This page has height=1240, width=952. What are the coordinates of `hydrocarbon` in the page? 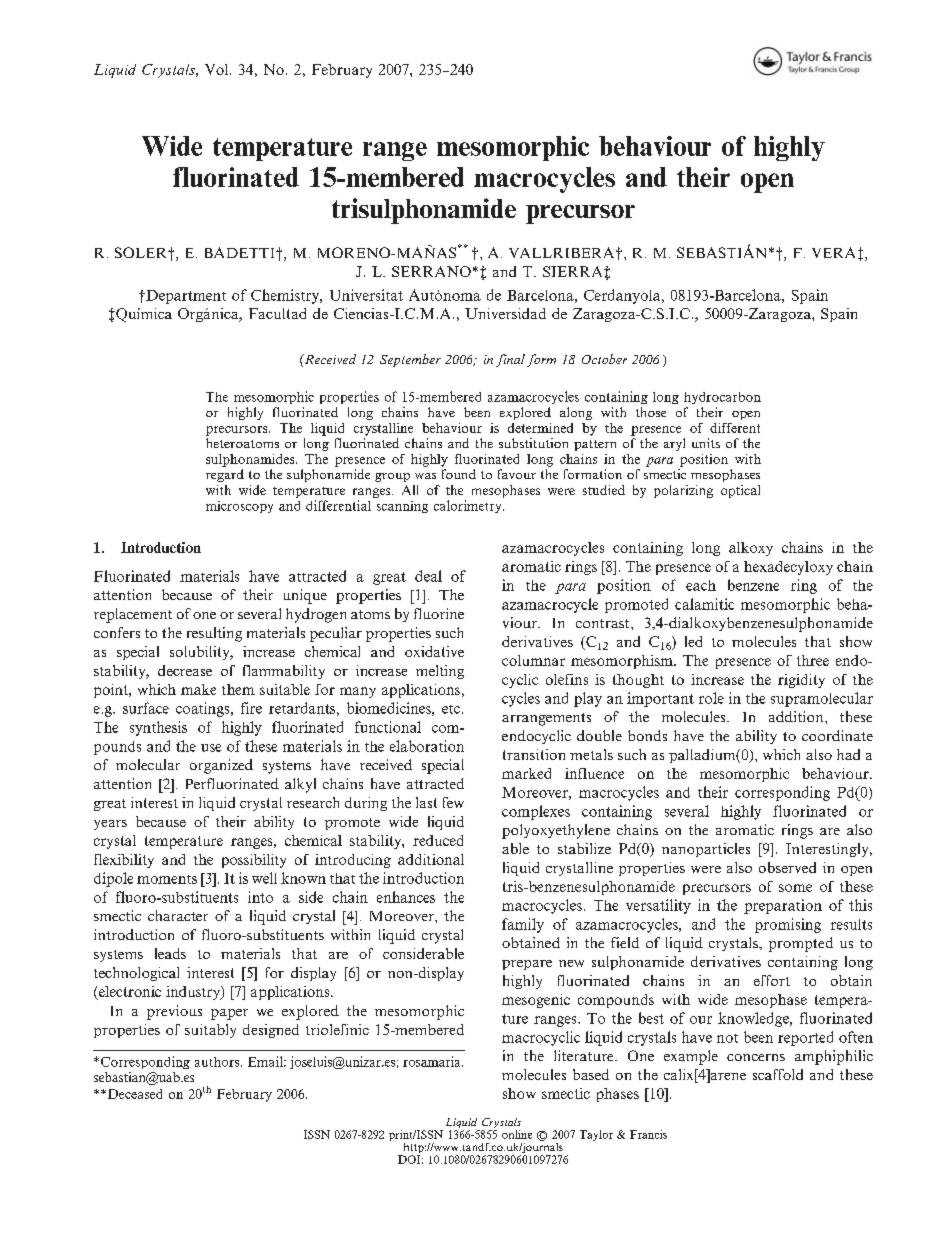 It's located at (722, 398).
